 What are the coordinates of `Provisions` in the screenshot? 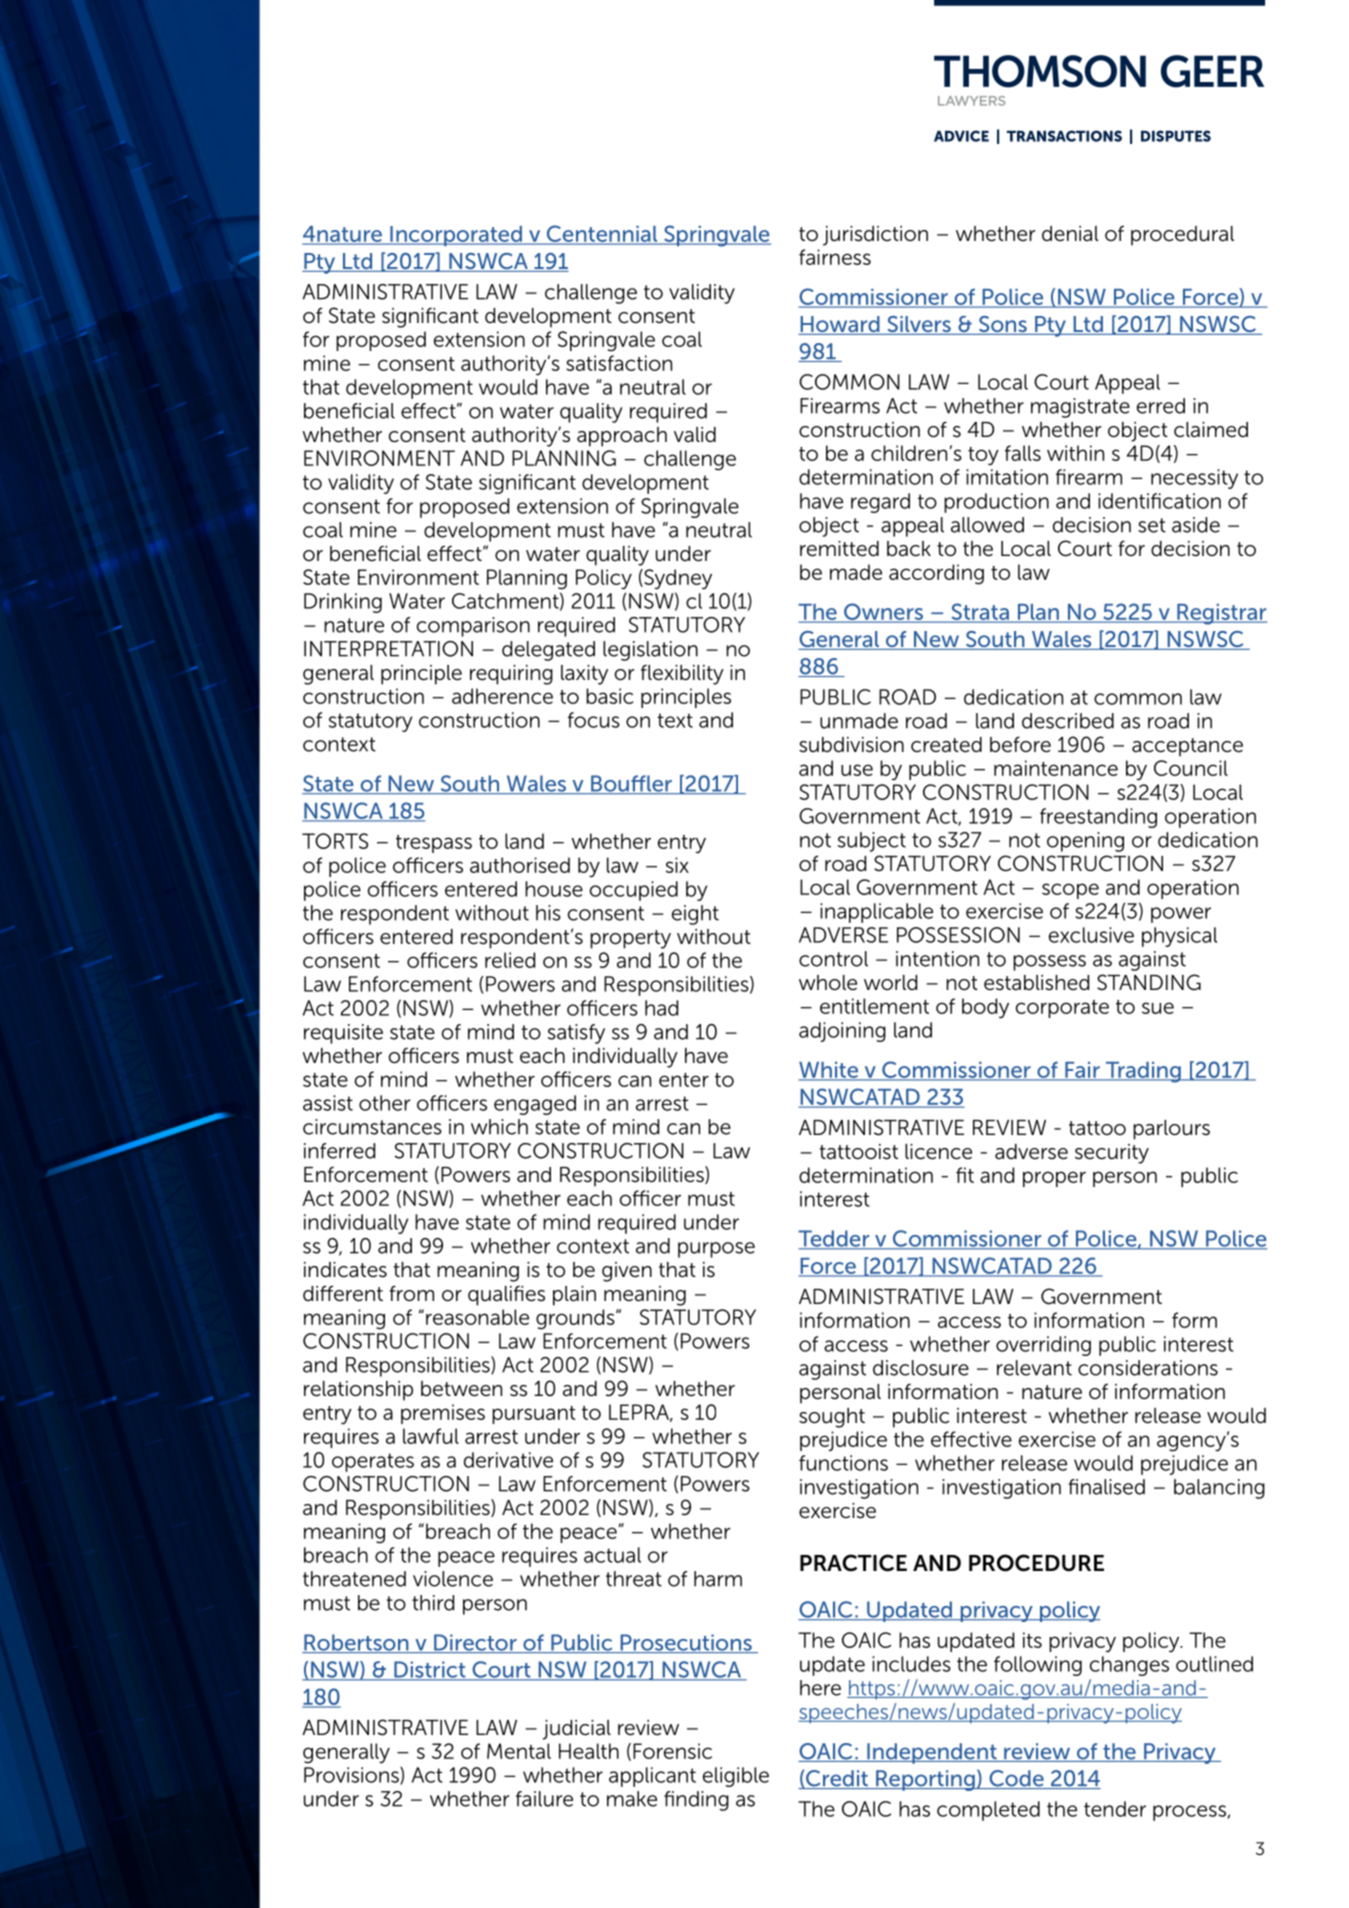 It's located at (352, 1776).
